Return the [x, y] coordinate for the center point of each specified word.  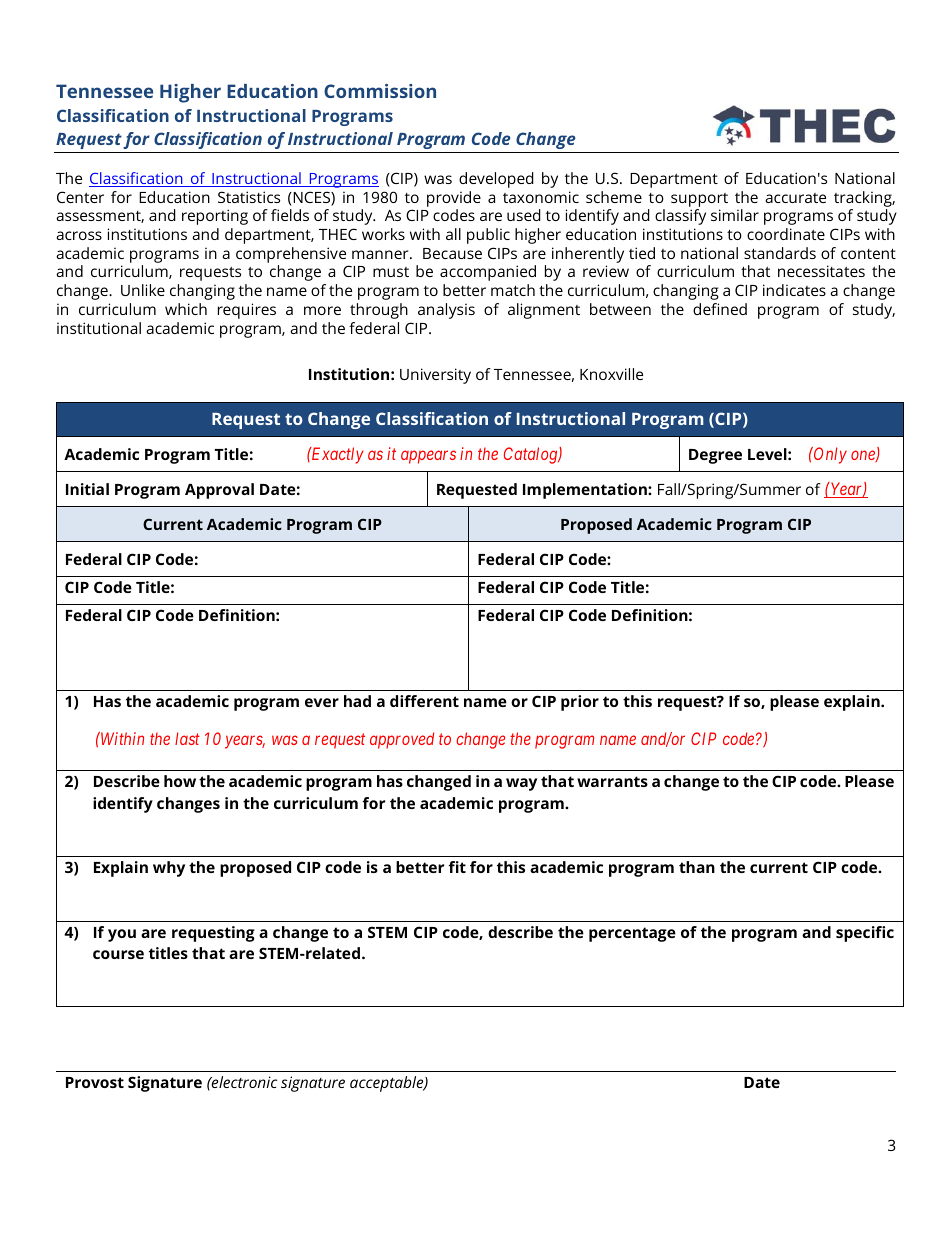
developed [496, 180]
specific [865, 934]
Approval [219, 491]
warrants [612, 781]
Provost [95, 1082]
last [187, 738]
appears [428, 457]
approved [402, 740]
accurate [795, 198]
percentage [632, 934]
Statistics [249, 197]
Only [829, 455]
